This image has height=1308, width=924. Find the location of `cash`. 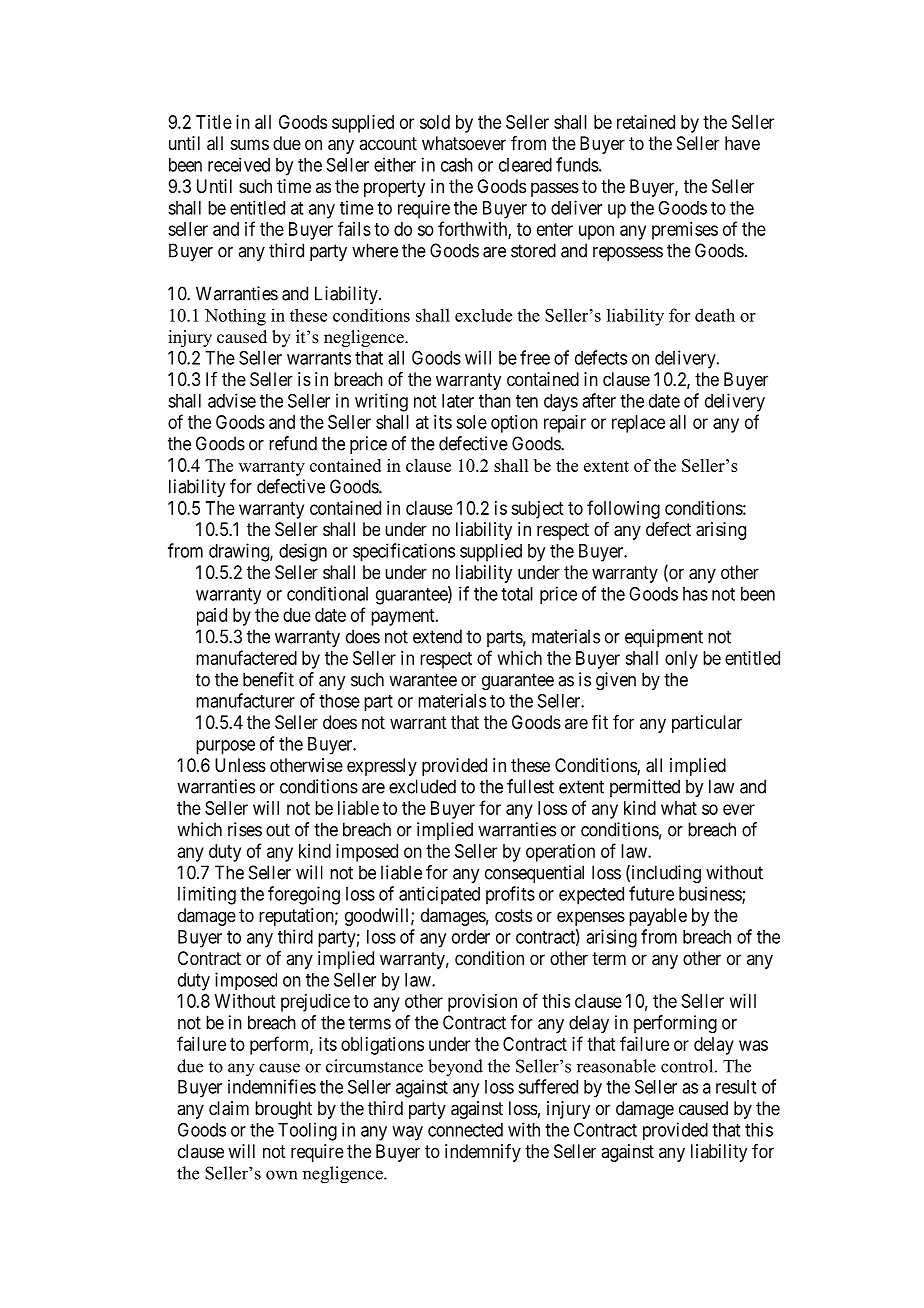

cash is located at coordinates (457, 165).
